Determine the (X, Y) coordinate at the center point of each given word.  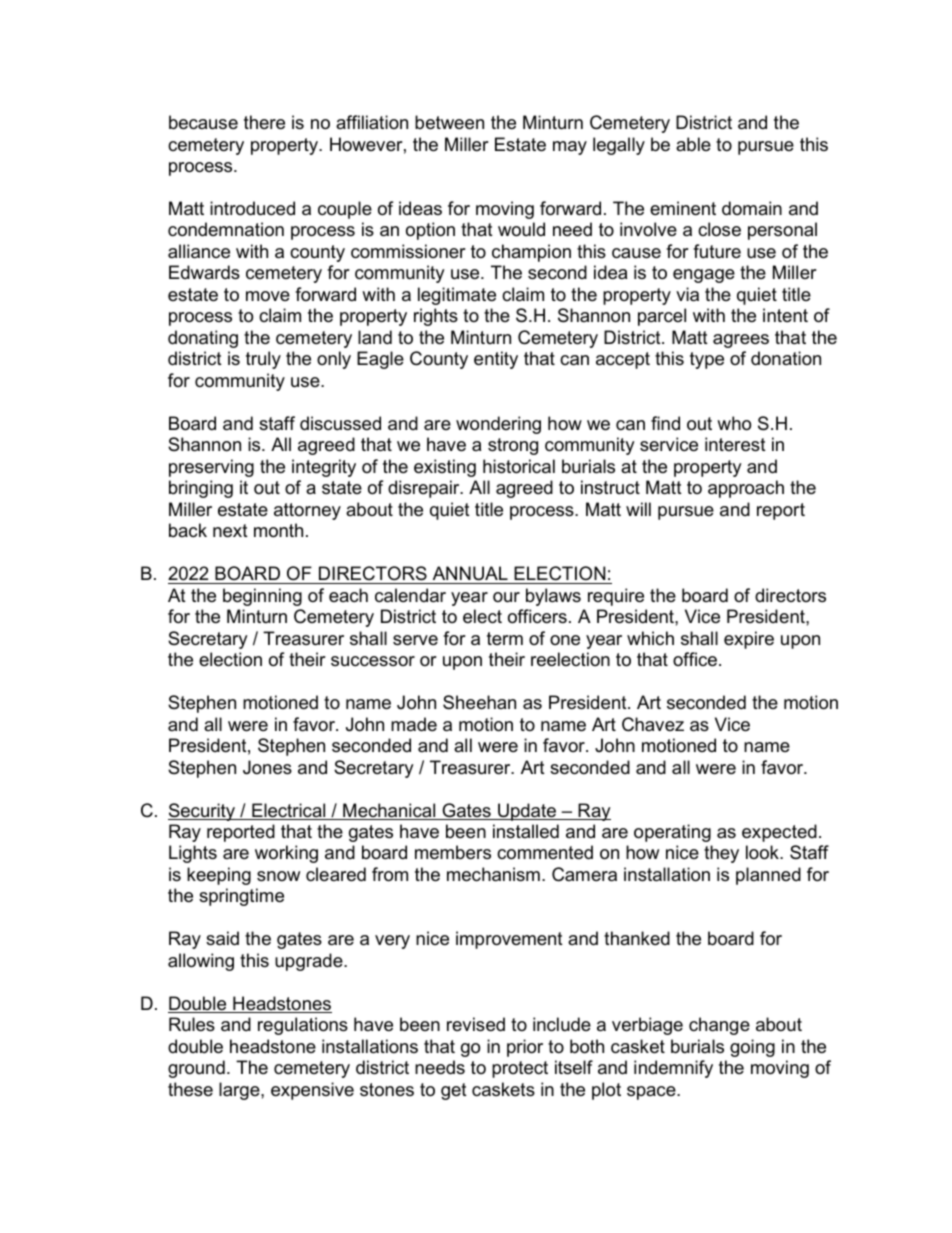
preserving (211, 468)
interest (735, 444)
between (449, 122)
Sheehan (479, 702)
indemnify (673, 1069)
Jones (267, 767)
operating (672, 833)
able (693, 144)
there (264, 122)
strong (513, 446)
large (240, 1091)
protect (520, 1069)
